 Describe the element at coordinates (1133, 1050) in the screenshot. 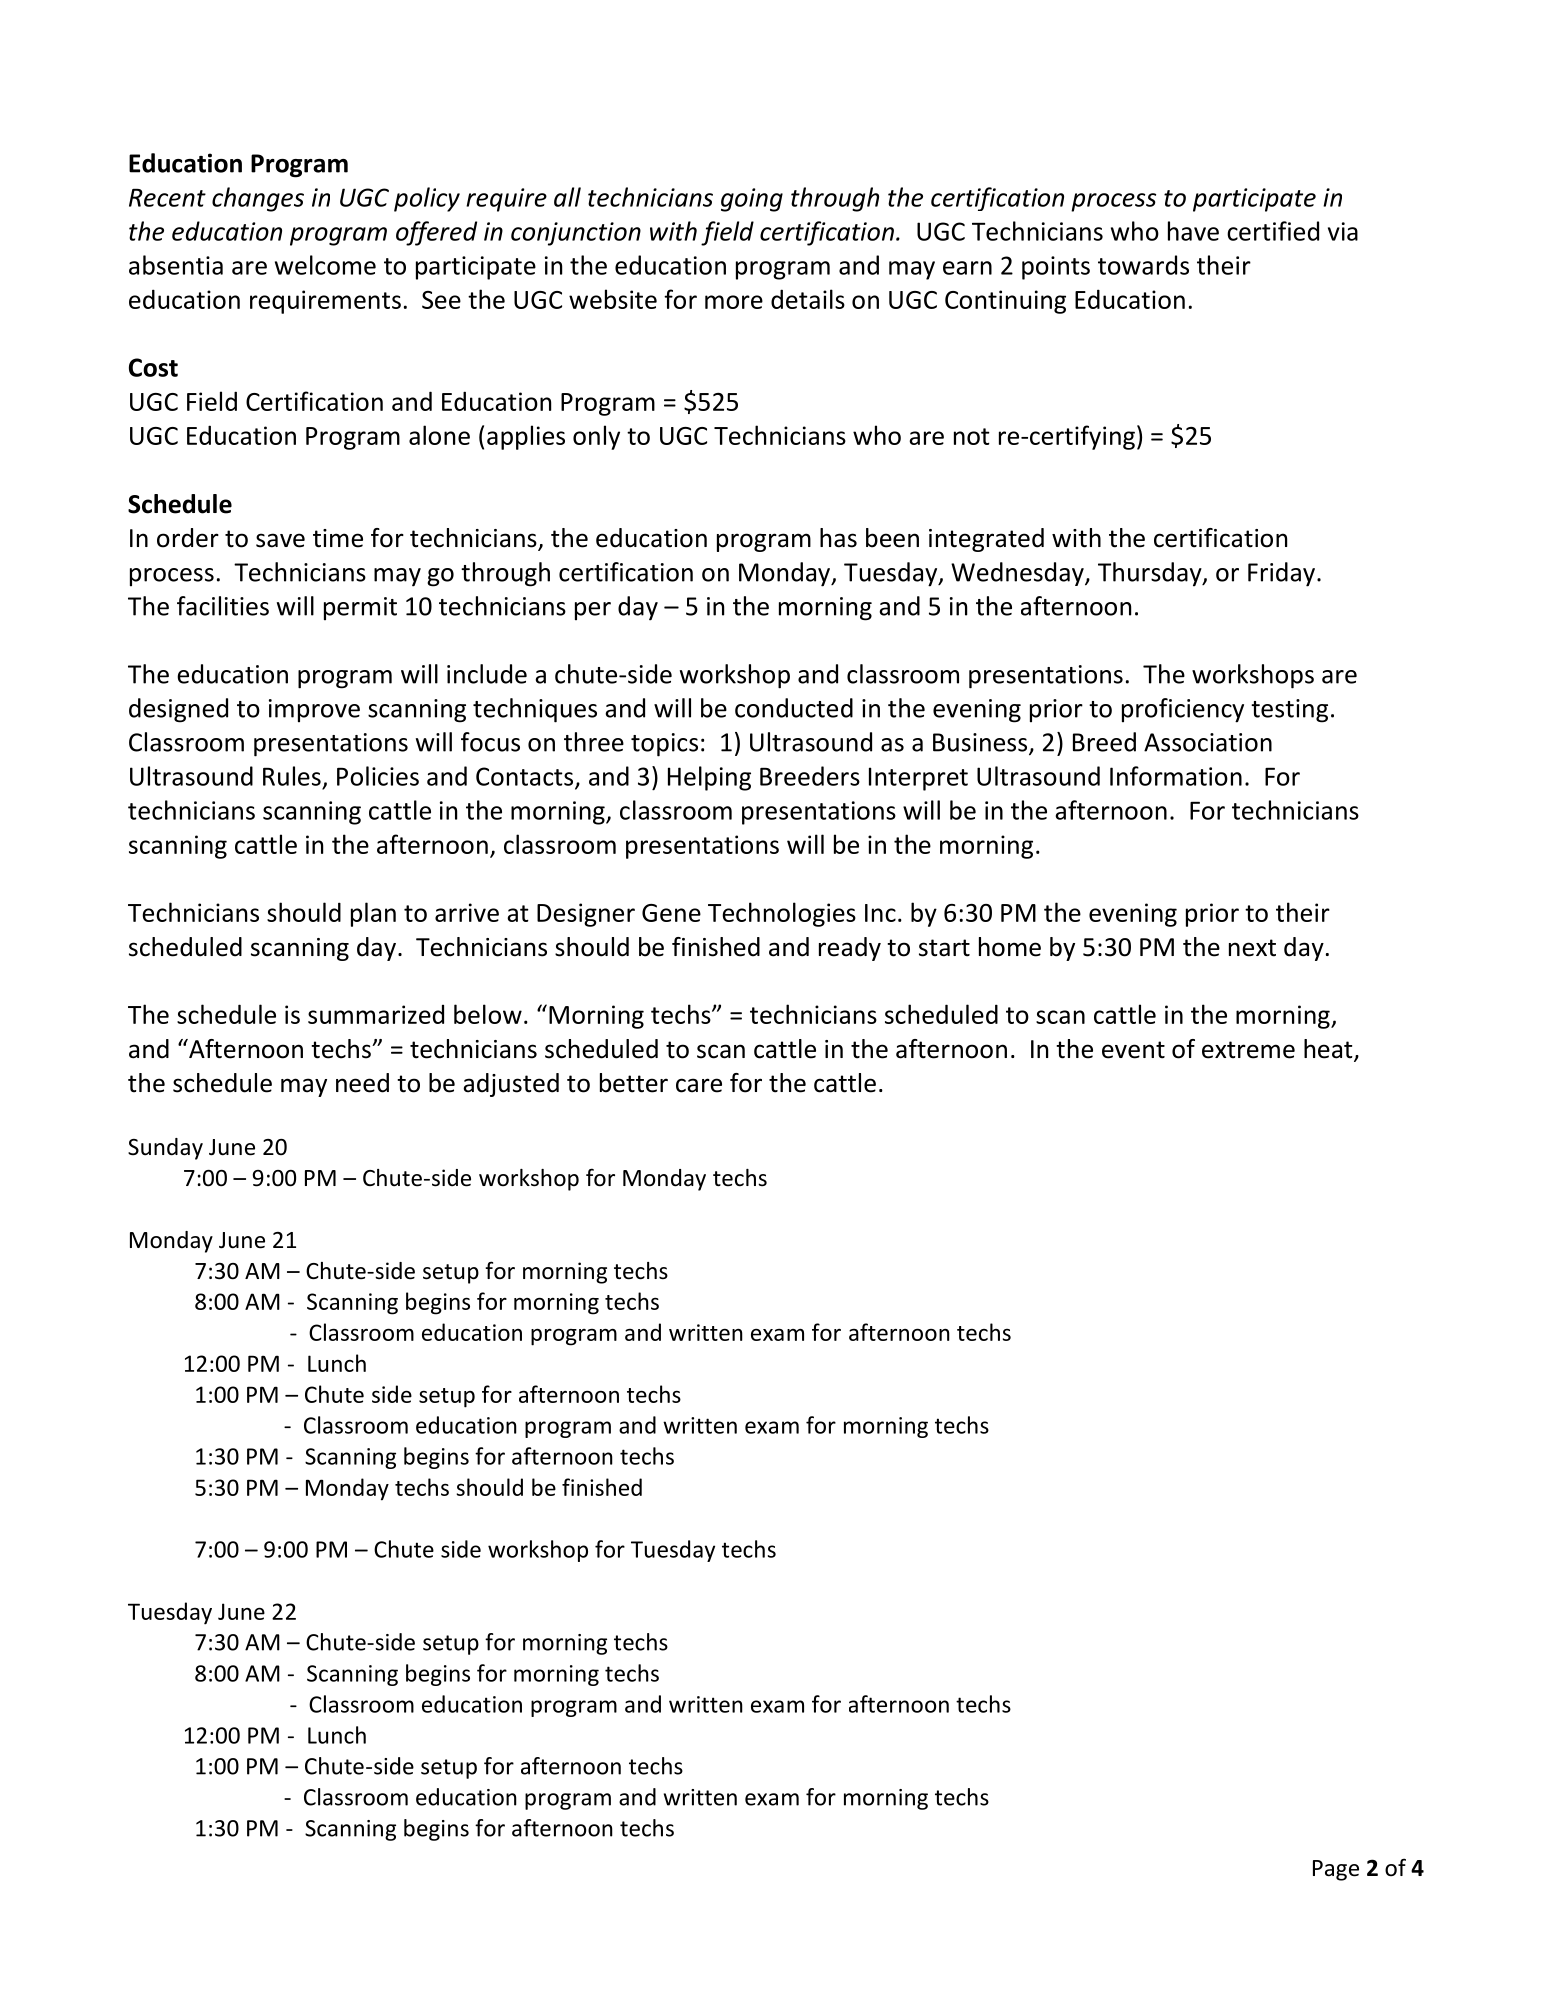

I see `event` at that location.
